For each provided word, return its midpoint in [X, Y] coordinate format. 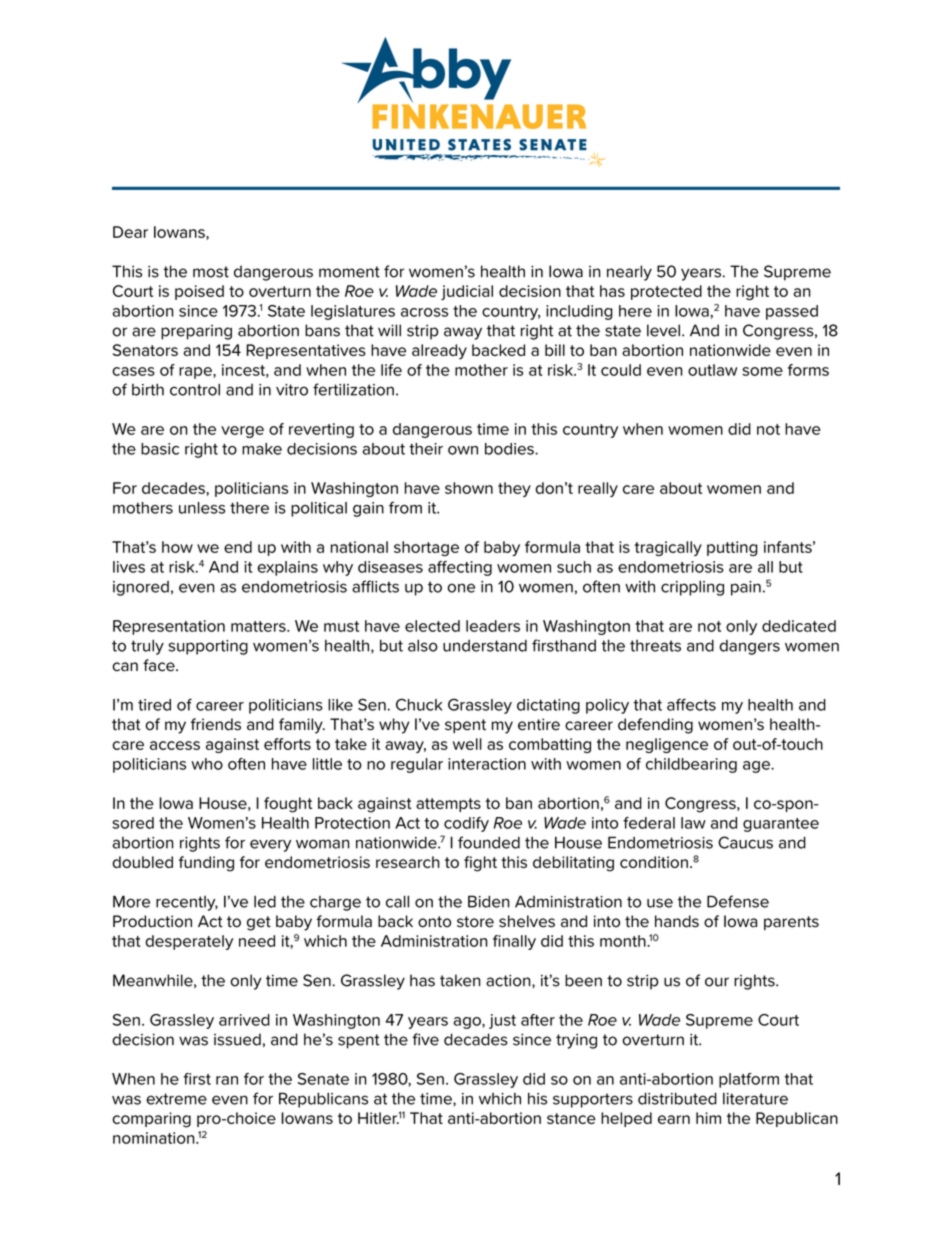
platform [749, 1080]
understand [485, 646]
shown [469, 488]
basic [160, 449]
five [425, 1039]
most [211, 272]
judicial [467, 292]
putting [732, 548]
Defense [738, 901]
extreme [176, 1099]
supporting [208, 647]
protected [666, 292]
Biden [488, 901]
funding [206, 864]
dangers [749, 647]
